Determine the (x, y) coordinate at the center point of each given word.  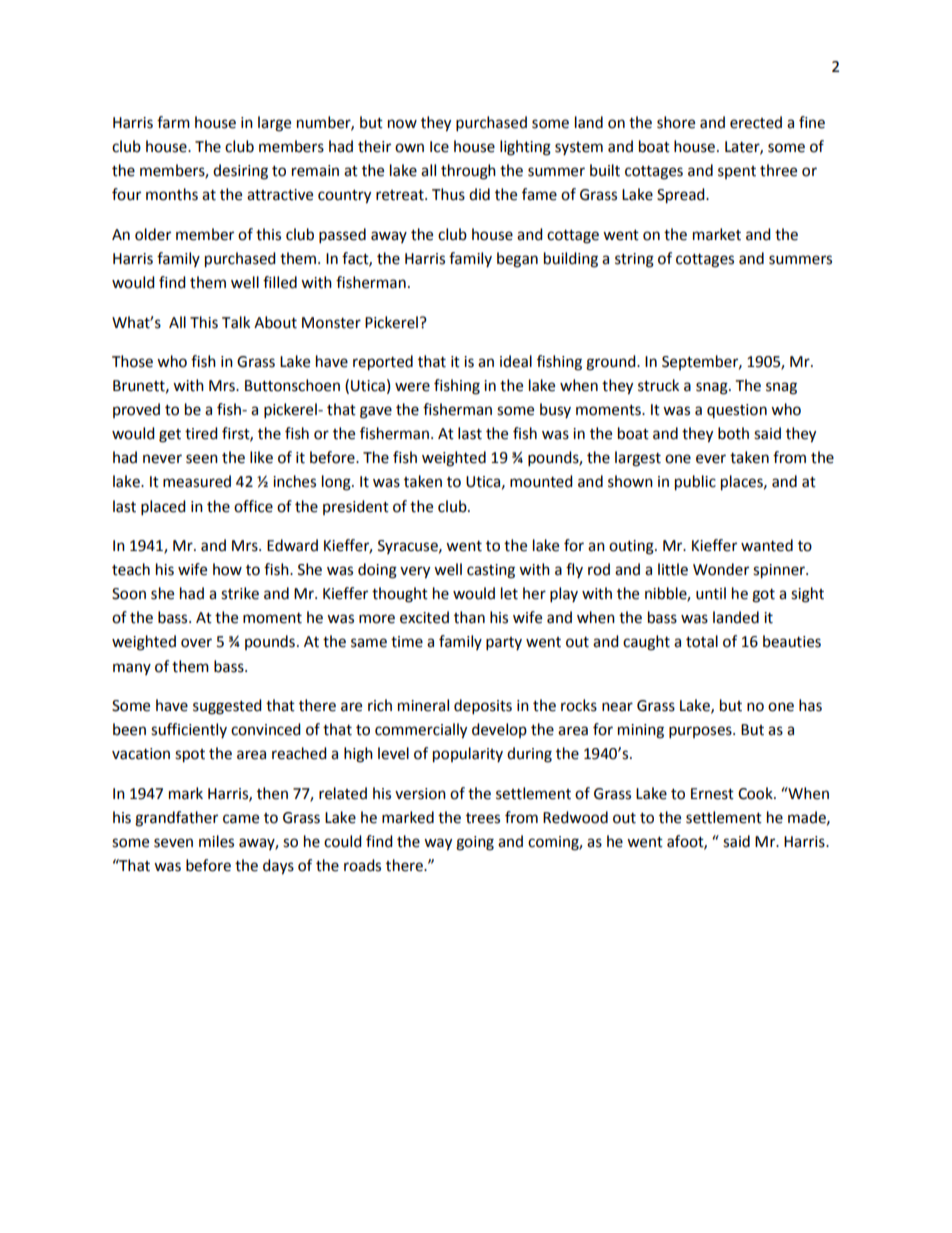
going (475, 843)
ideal (516, 361)
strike (240, 593)
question (737, 411)
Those (132, 361)
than (469, 617)
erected (756, 122)
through (468, 172)
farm (173, 122)
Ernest (712, 794)
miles (216, 841)
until (711, 593)
